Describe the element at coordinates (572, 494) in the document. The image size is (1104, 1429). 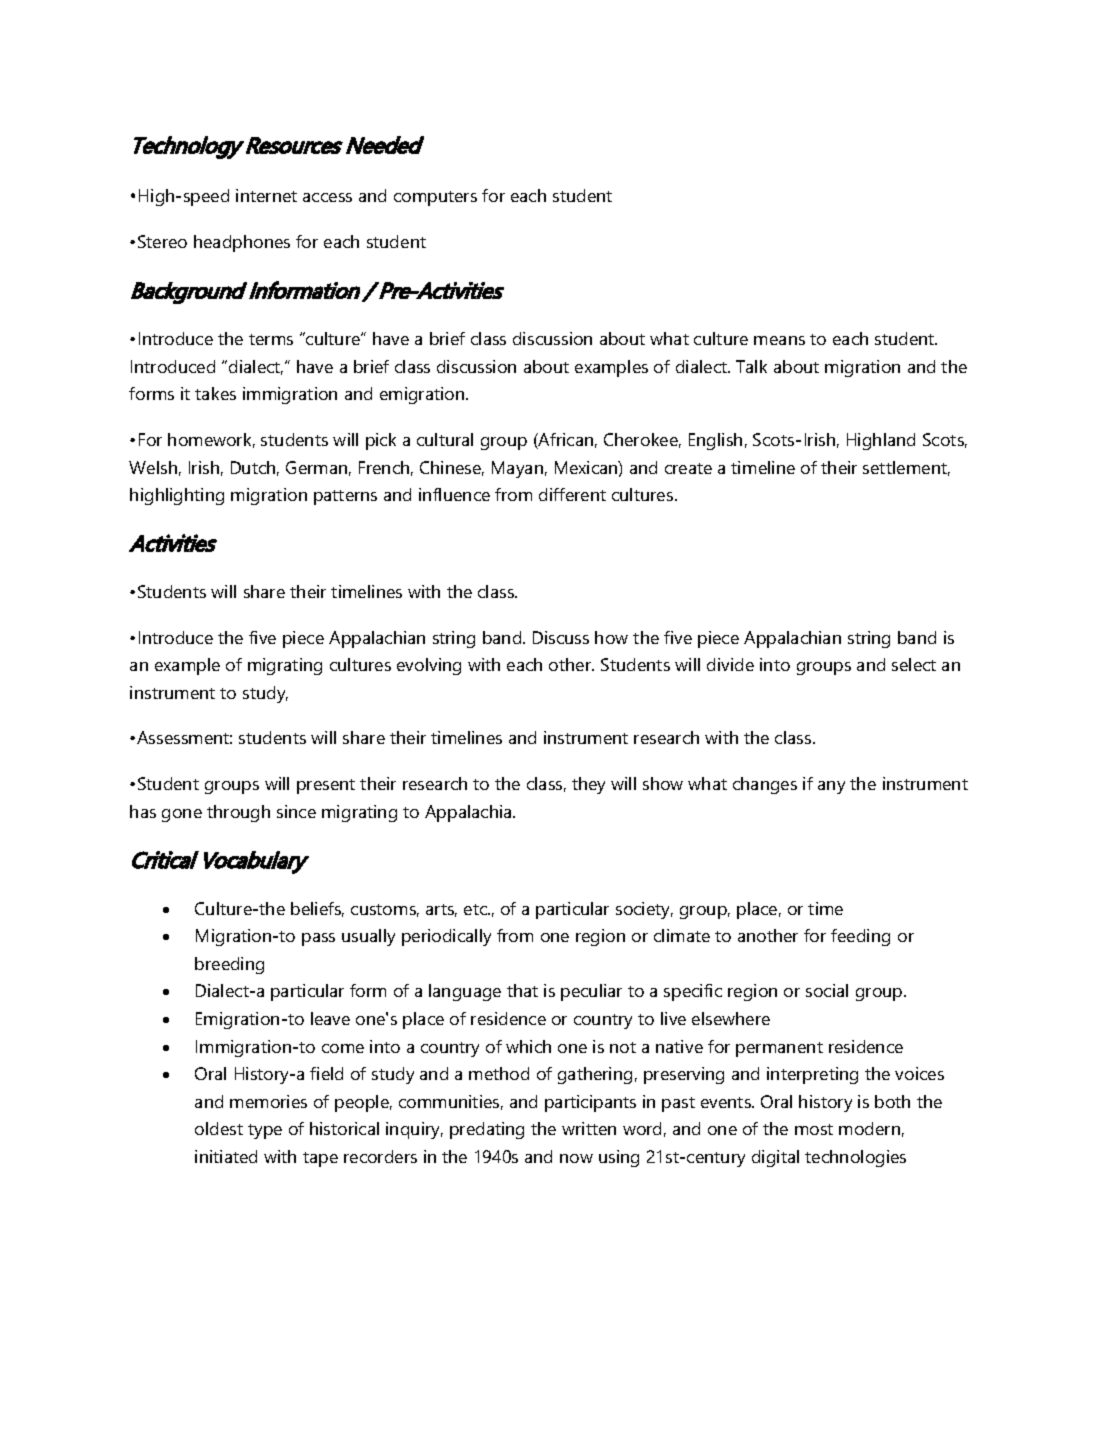
I see `different` at that location.
